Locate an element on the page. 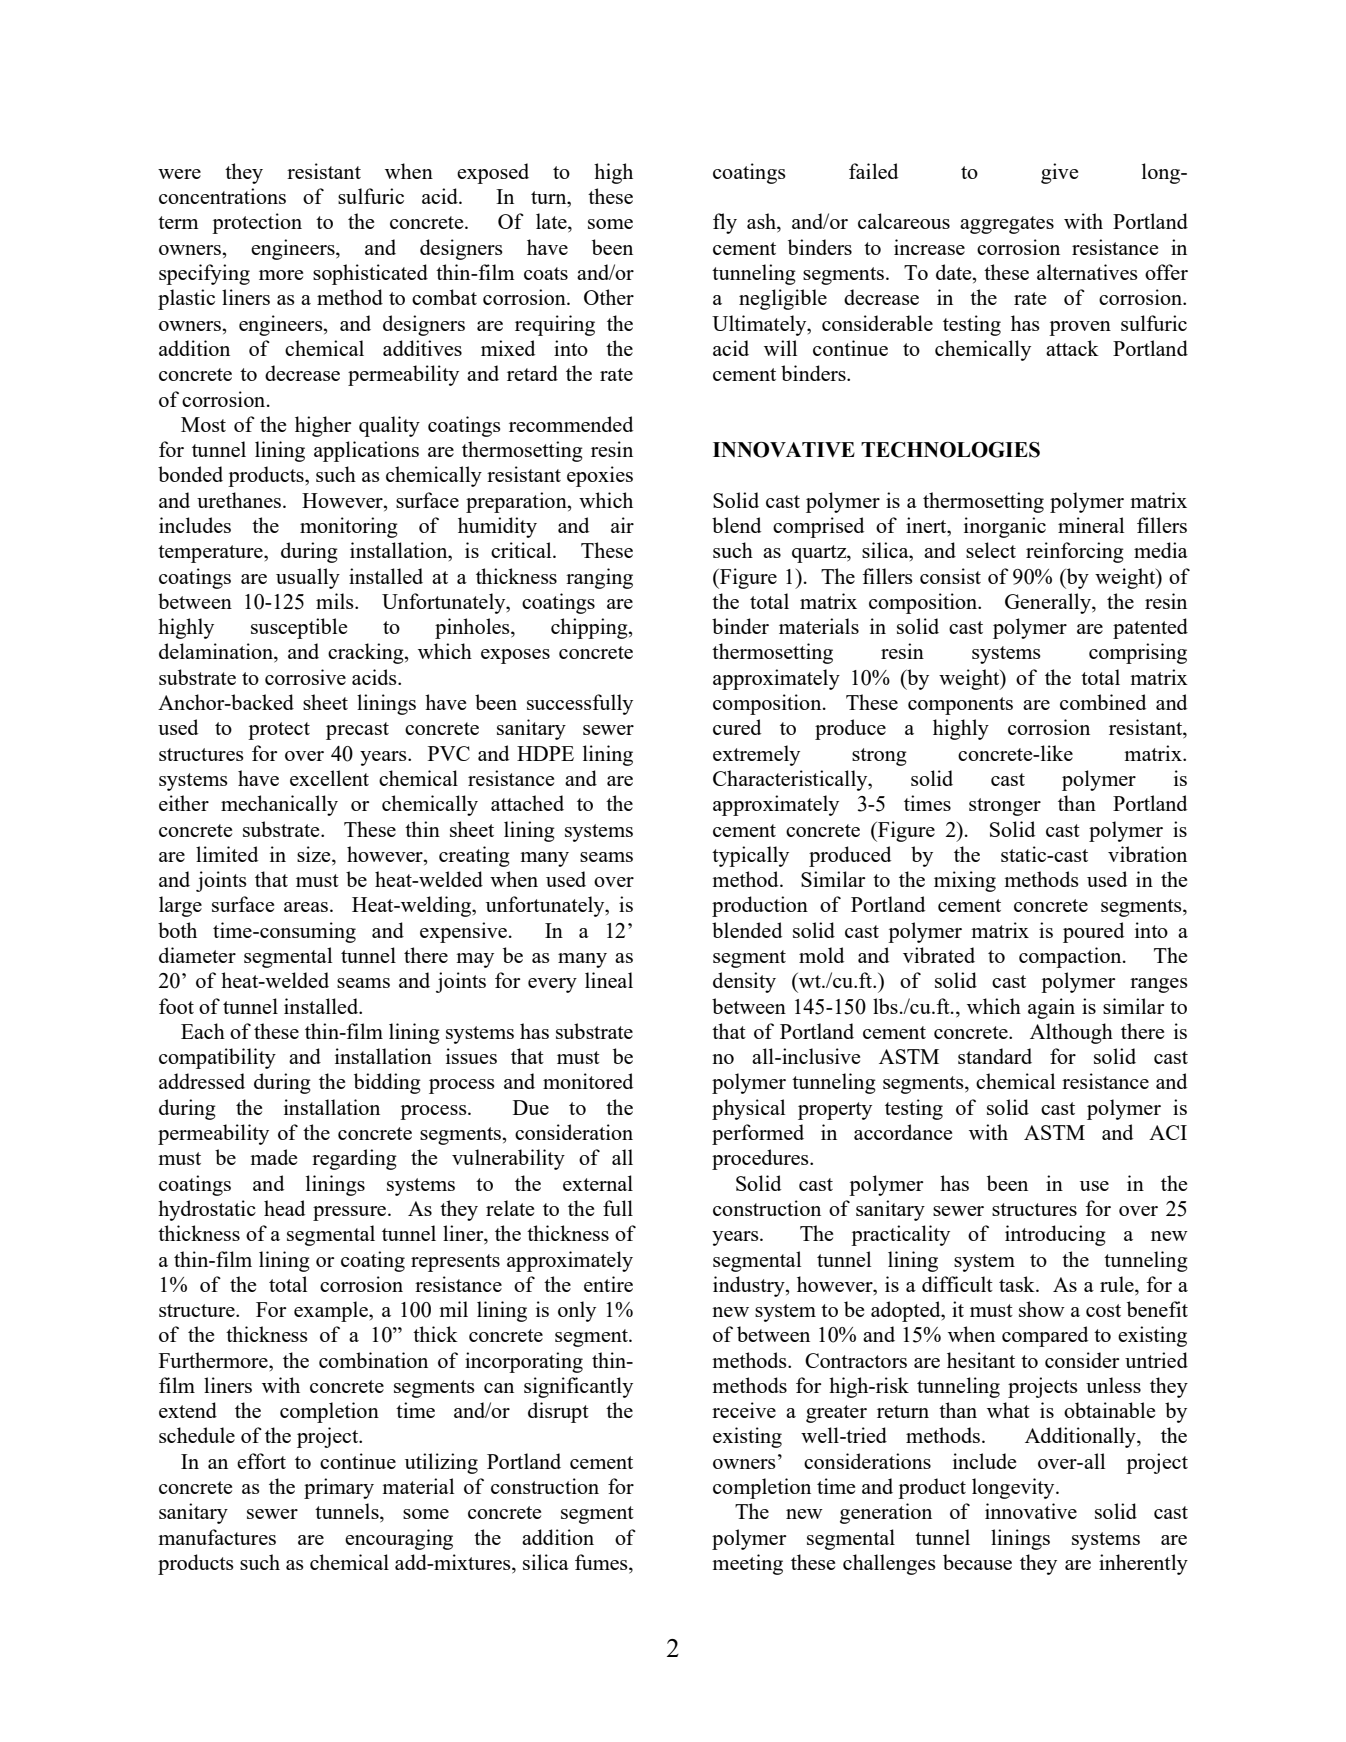 The height and width of the page is (1742, 1346). typically is located at coordinates (750, 856).
